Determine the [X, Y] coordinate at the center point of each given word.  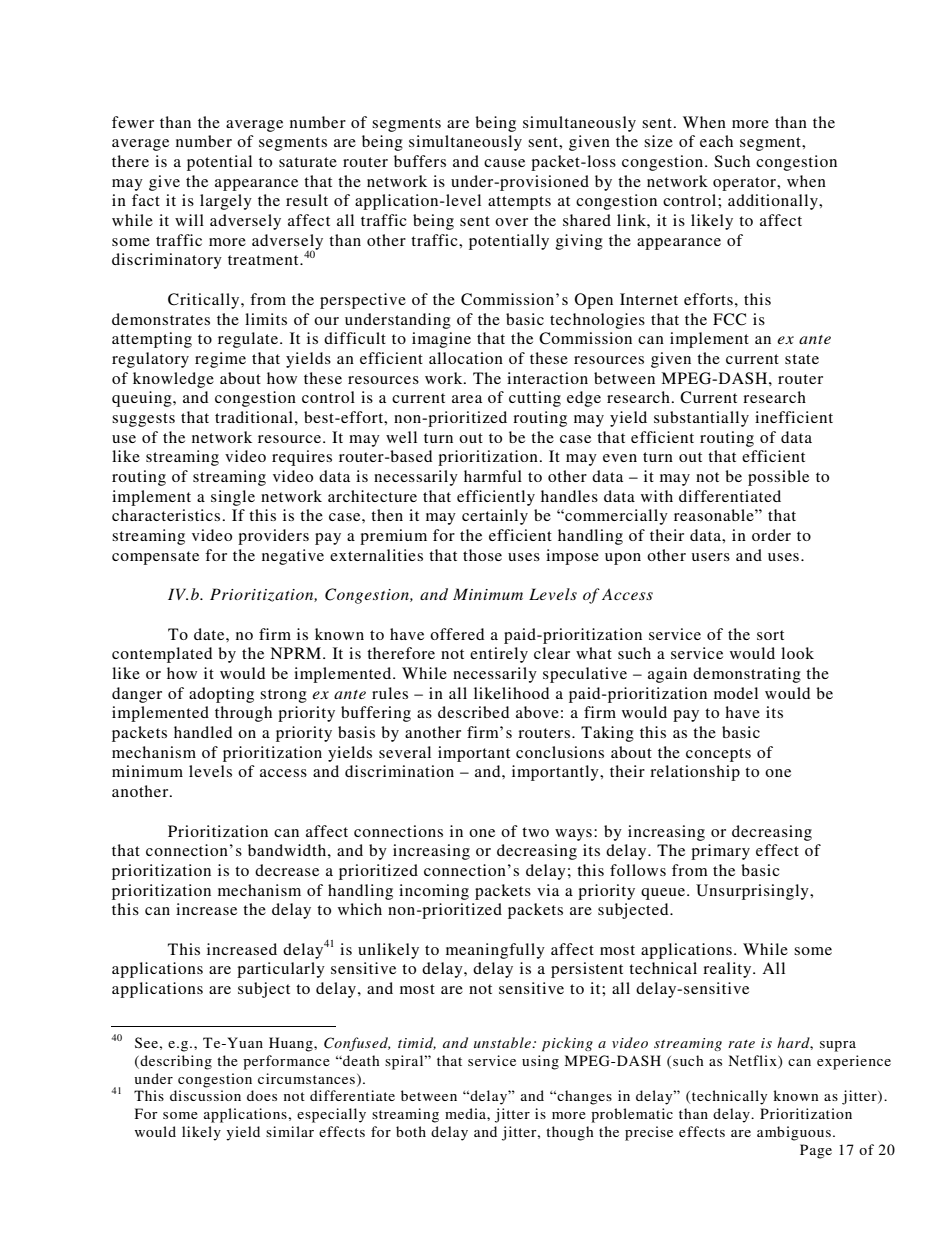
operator [745, 184]
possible [778, 478]
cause [504, 163]
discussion [205, 1095]
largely [226, 202]
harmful [493, 476]
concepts [718, 755]
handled [203, 732]
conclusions [560, 752]
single [233, 498]
